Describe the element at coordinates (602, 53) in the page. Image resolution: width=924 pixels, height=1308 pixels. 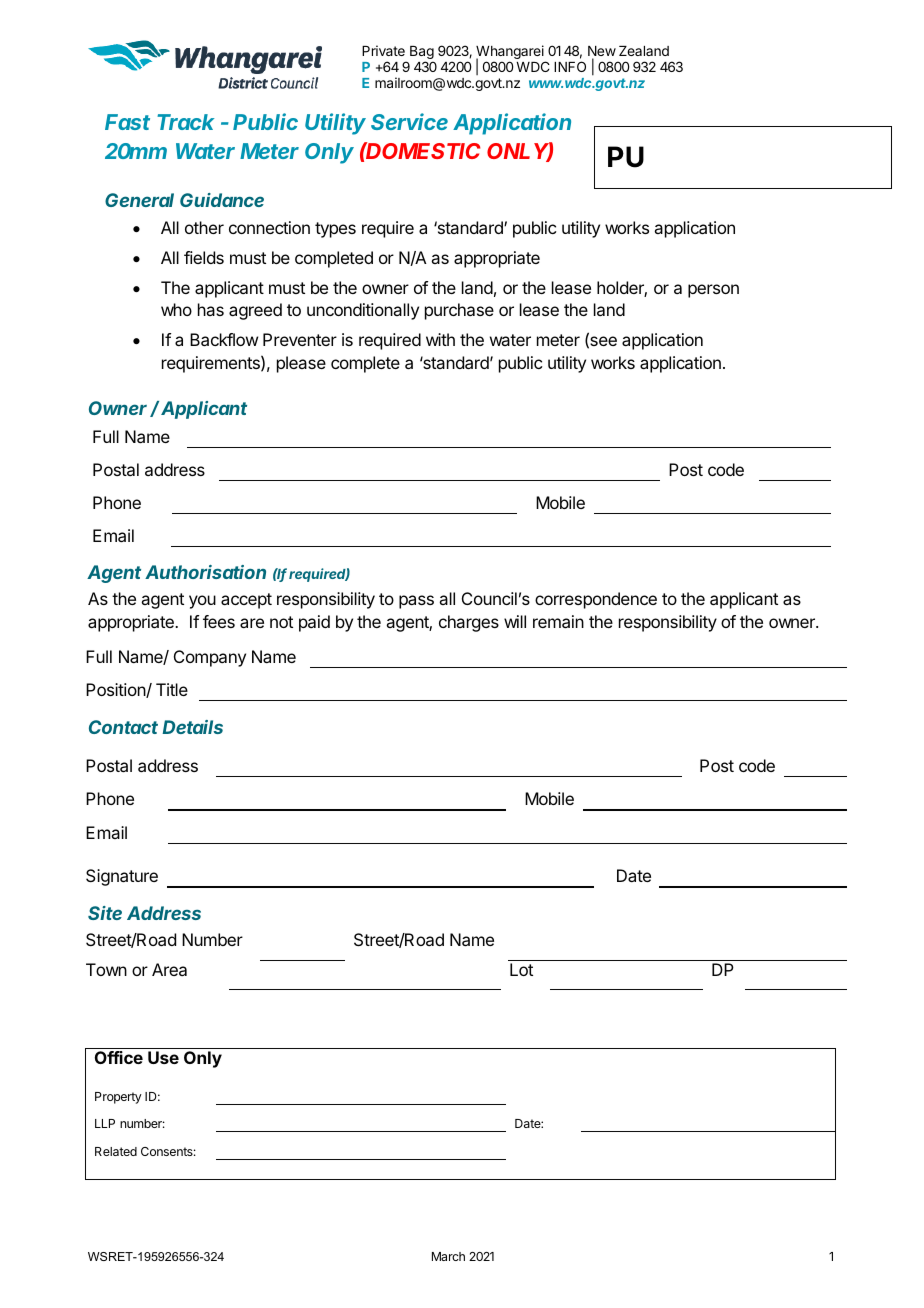
I see `New` at that location.
